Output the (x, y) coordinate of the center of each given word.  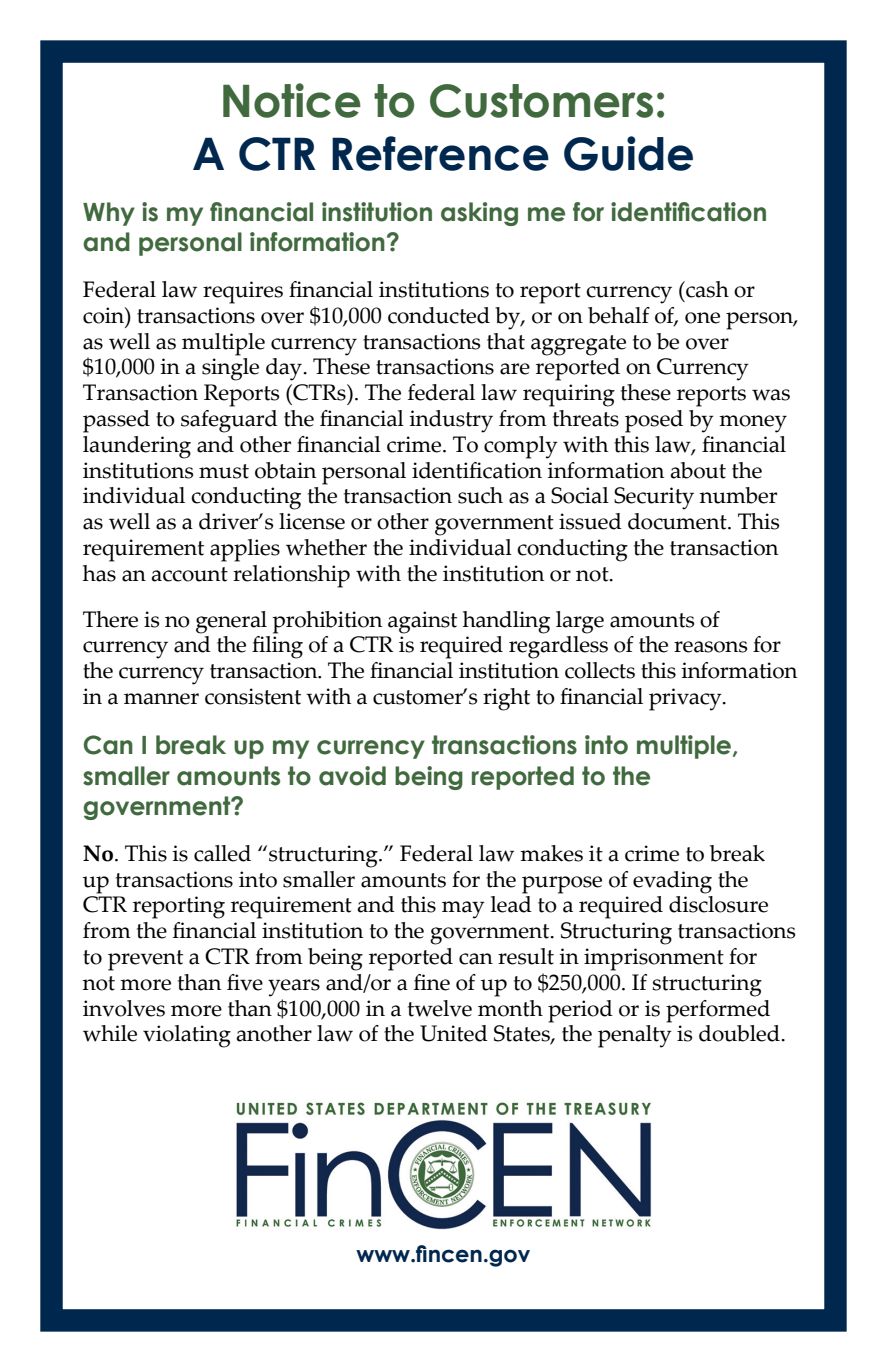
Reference (440, 153)
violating (187, 1036)
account (189, 574)
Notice (292, 100)
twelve (440, 1008)
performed (718, 1011)
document (678, 521)
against (422, 622)
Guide (628, 153)
